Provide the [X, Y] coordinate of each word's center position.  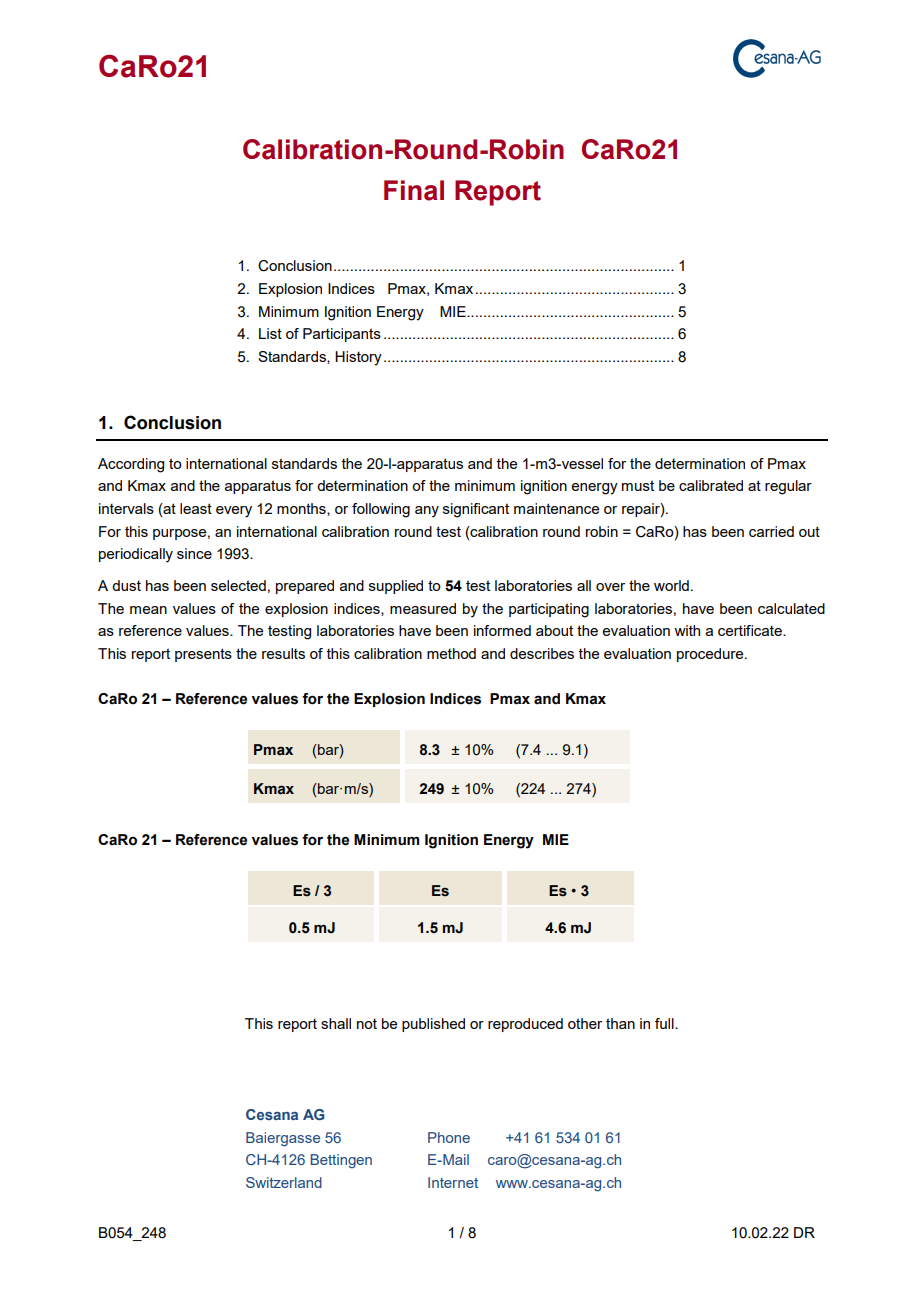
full [665, 1023]
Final [414, 190]
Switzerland [284, 1182]
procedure [711, 655]
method [451, 653]
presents [203, 655]
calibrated [711, 485]
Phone [449, 1137]
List [270, 333]
